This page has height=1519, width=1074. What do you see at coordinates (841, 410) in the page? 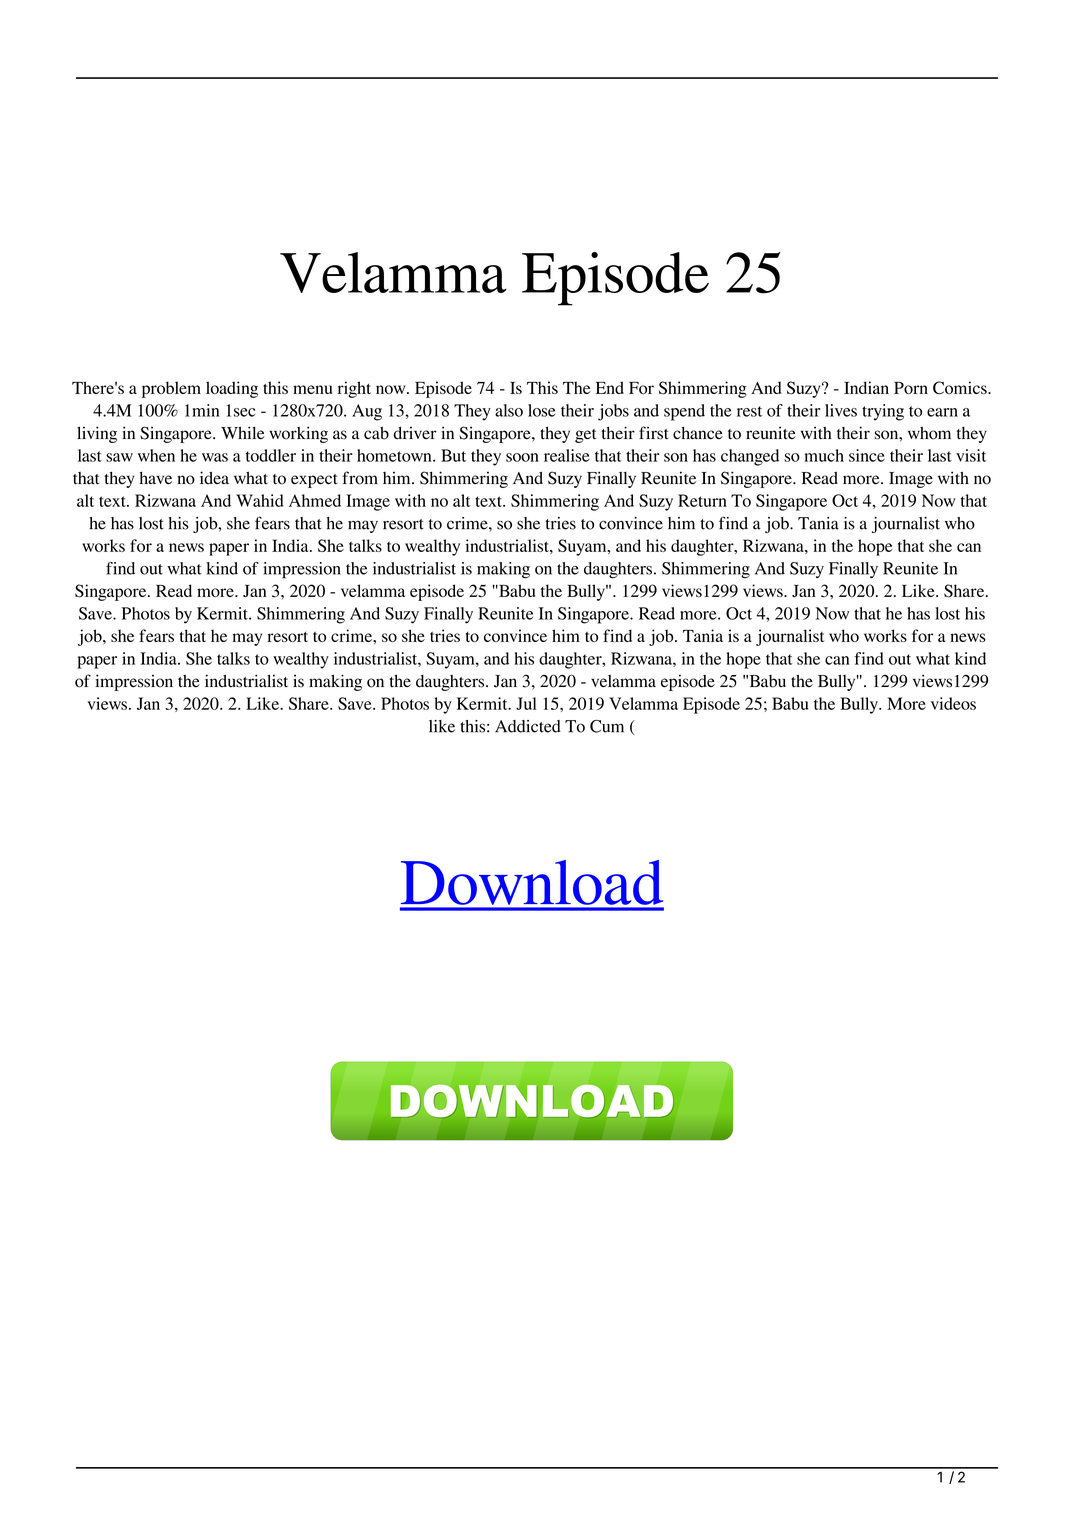
I see `lives` at bounding box center [841, 410].
